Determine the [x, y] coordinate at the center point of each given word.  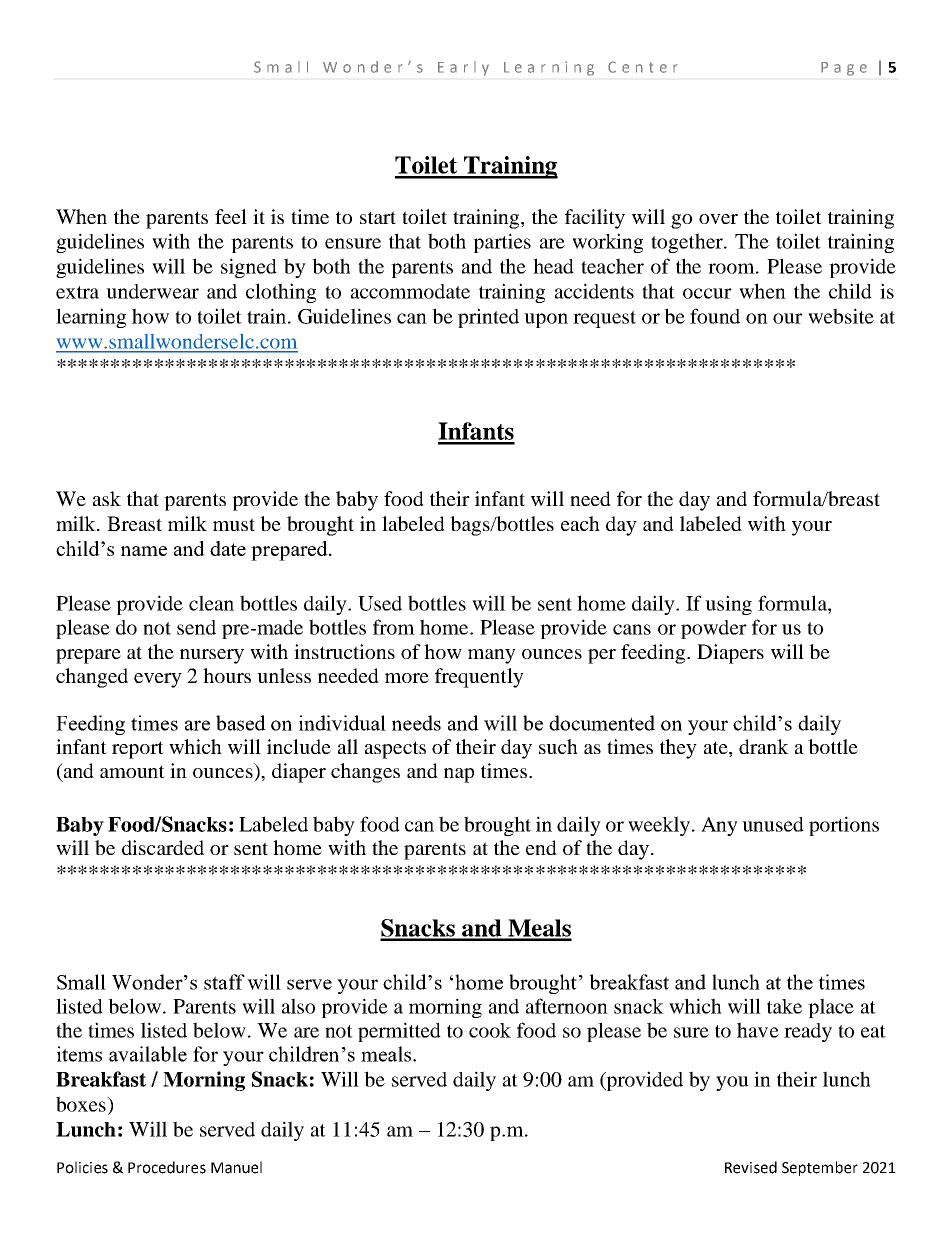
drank [764, 746]
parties [502, 243]
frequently [479, 678]
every [158, 680]
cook [490, 1030]
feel [231, 216]
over [718, 219]
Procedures [167, 1167]
